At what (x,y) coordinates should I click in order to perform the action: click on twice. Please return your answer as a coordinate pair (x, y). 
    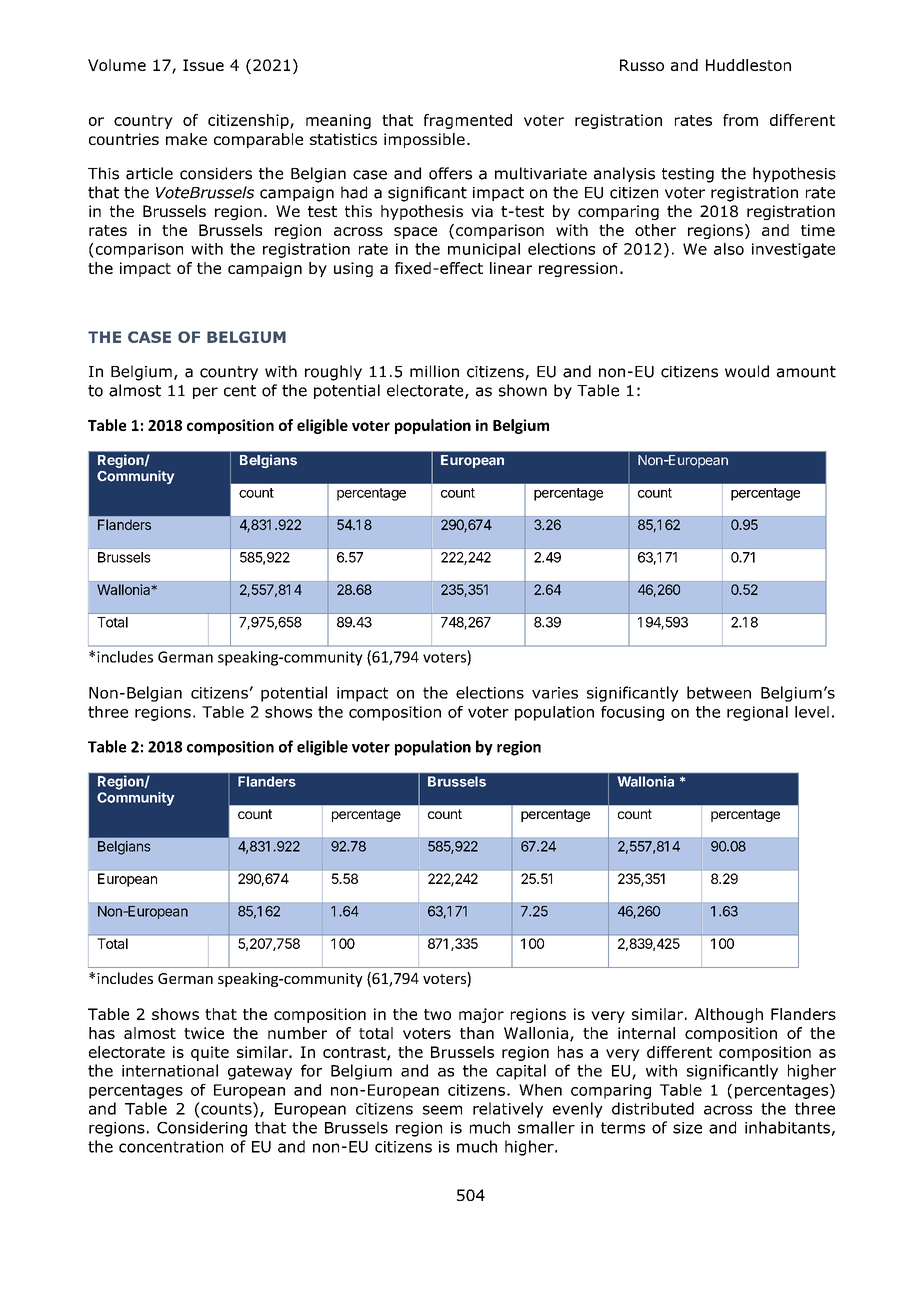
    Looking at the image, I should click on (204, 1033).
